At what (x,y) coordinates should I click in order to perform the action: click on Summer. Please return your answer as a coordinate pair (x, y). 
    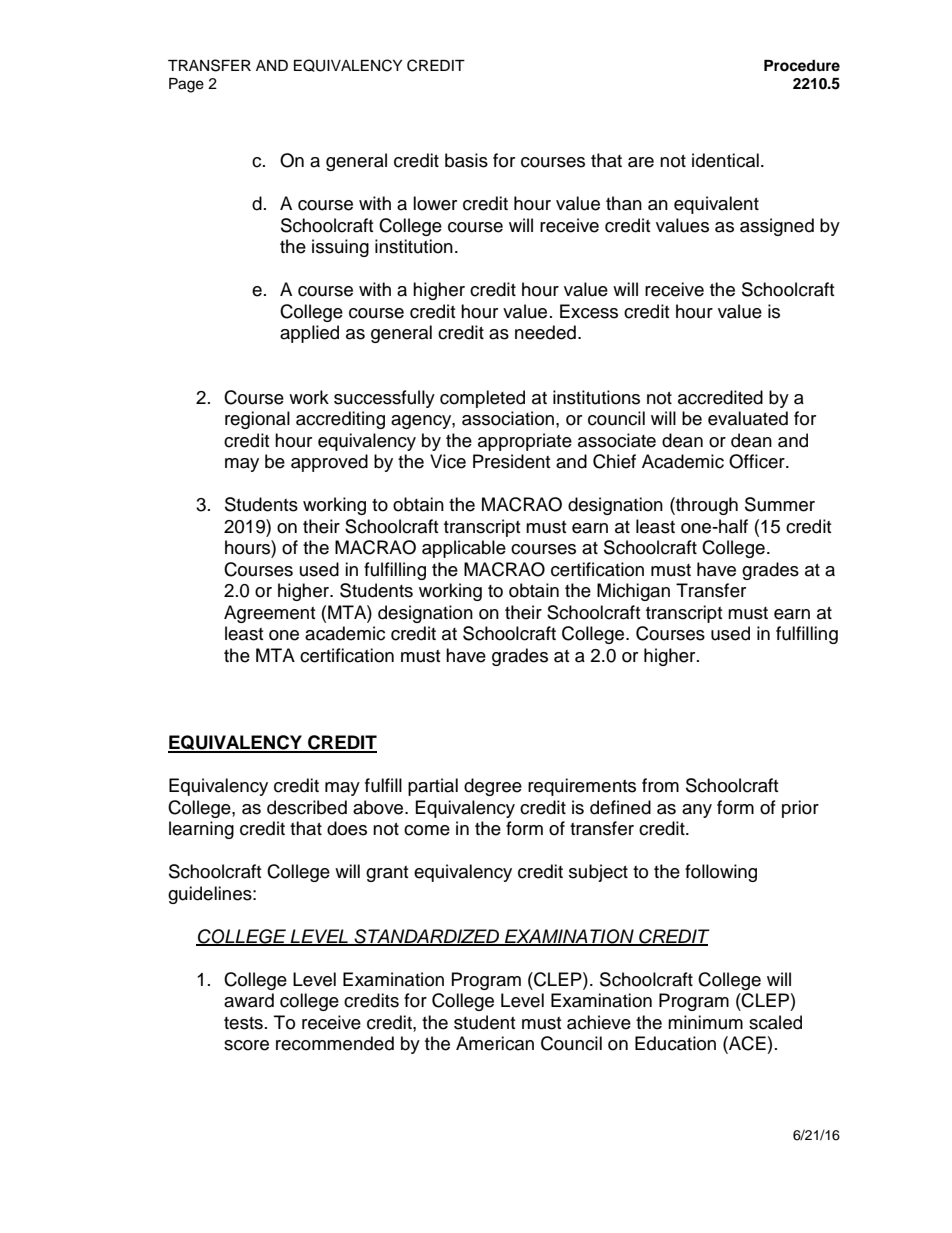
    Looking at the image, I should click on (780, 504).
